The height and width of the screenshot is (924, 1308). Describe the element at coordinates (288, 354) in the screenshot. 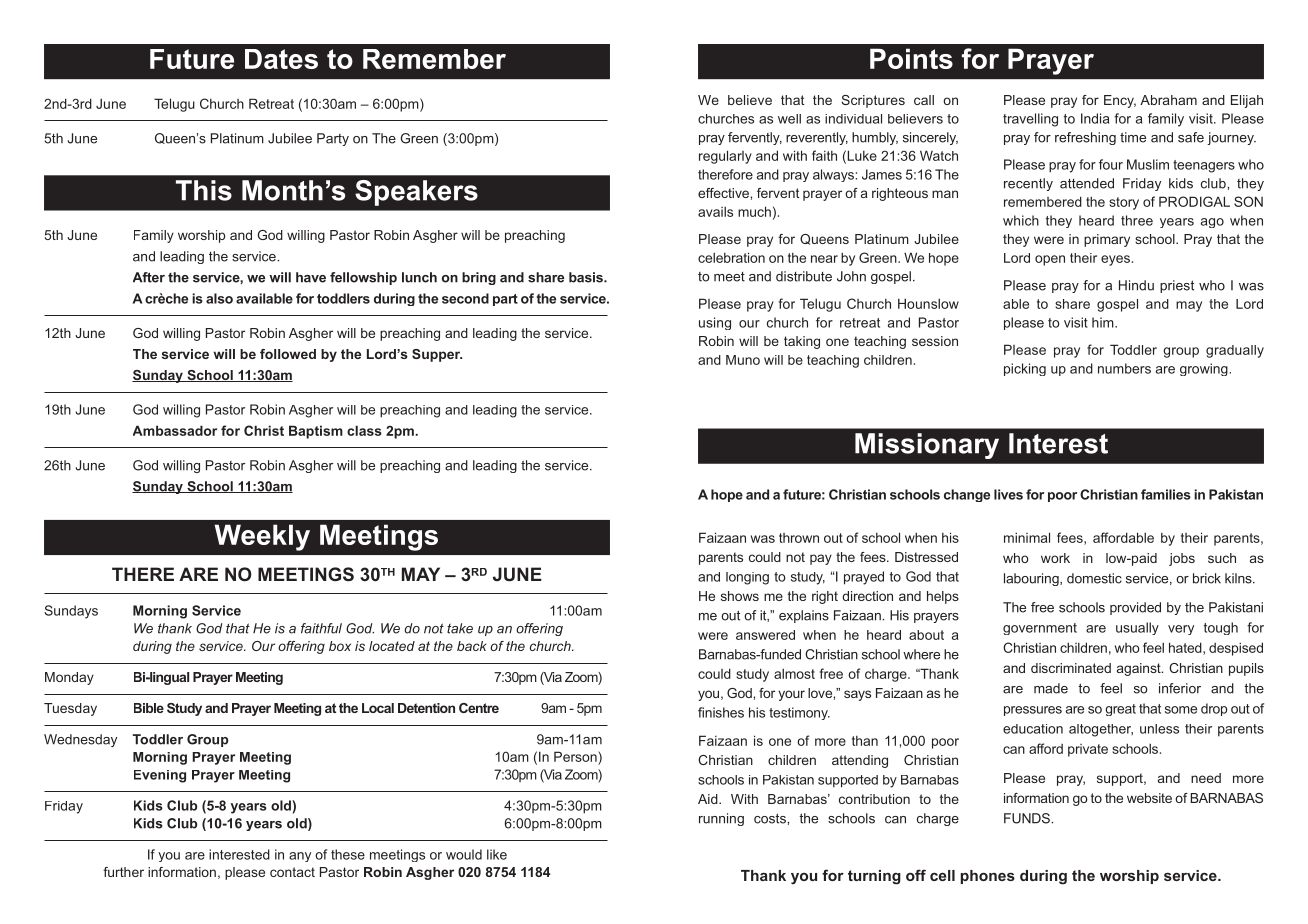

I see `followed` at that location.
